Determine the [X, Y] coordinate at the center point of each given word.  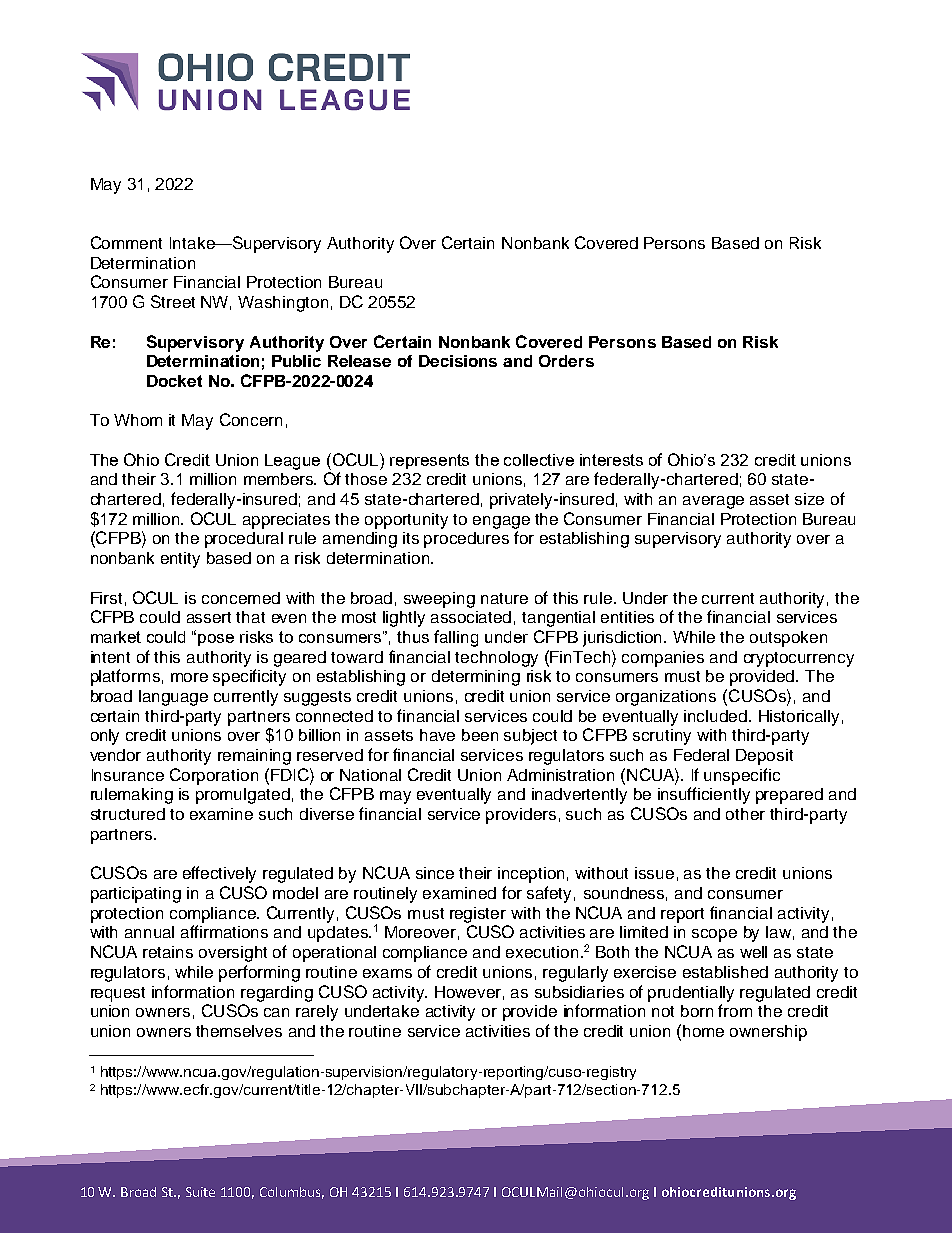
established [725, 972]
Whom [138, 420]
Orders [566, 361]
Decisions [458, 361]
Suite [200, 1192]
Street [173, 301]
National [370, 775]
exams [387, 973]
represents [429, 461]
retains [168, 952]
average [713, 502]
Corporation [214, 776]
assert [209, 617]
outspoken [788, 639]
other [745, 814]
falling [456, 638]
